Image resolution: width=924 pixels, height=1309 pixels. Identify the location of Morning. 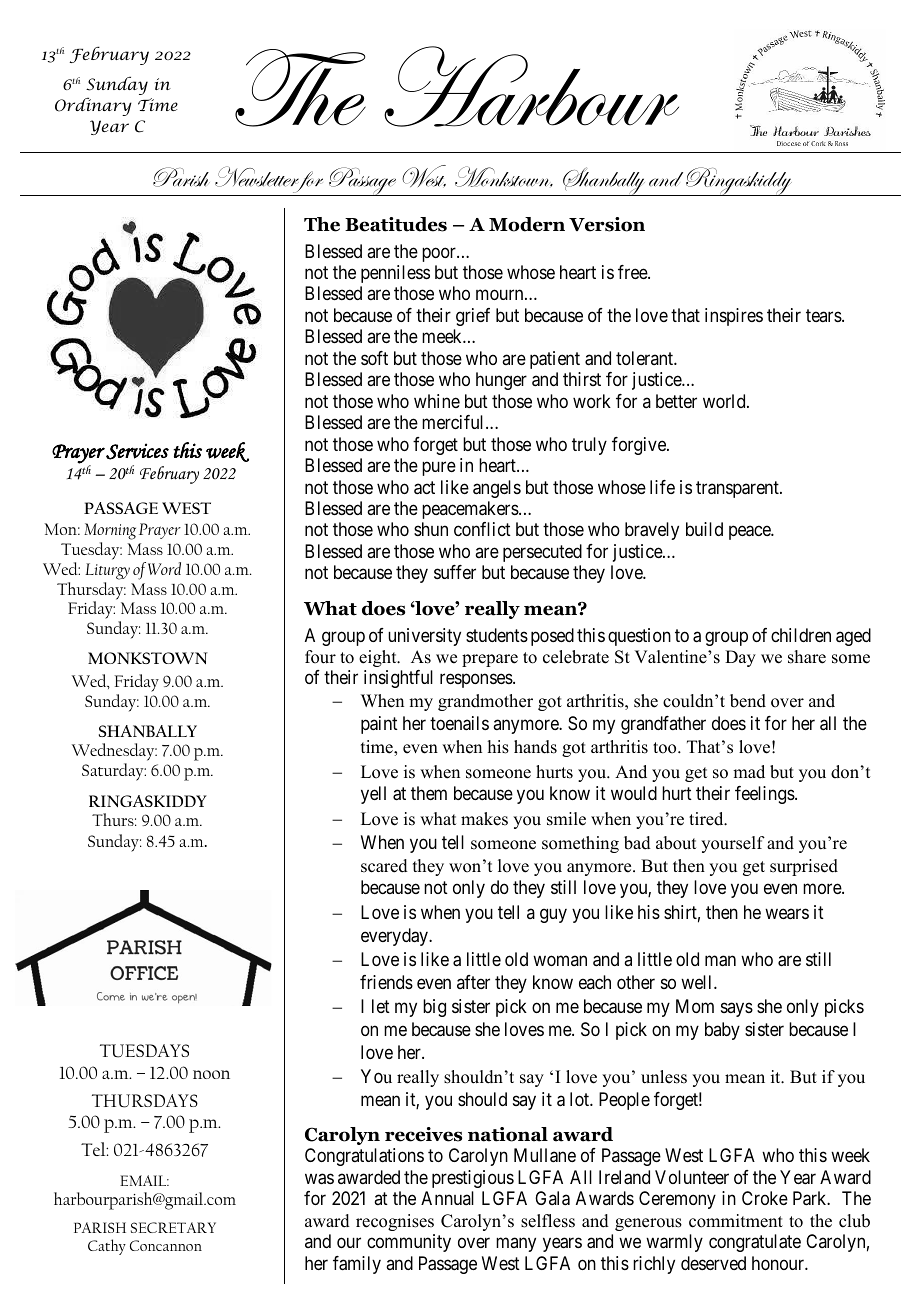
(110, 531).
